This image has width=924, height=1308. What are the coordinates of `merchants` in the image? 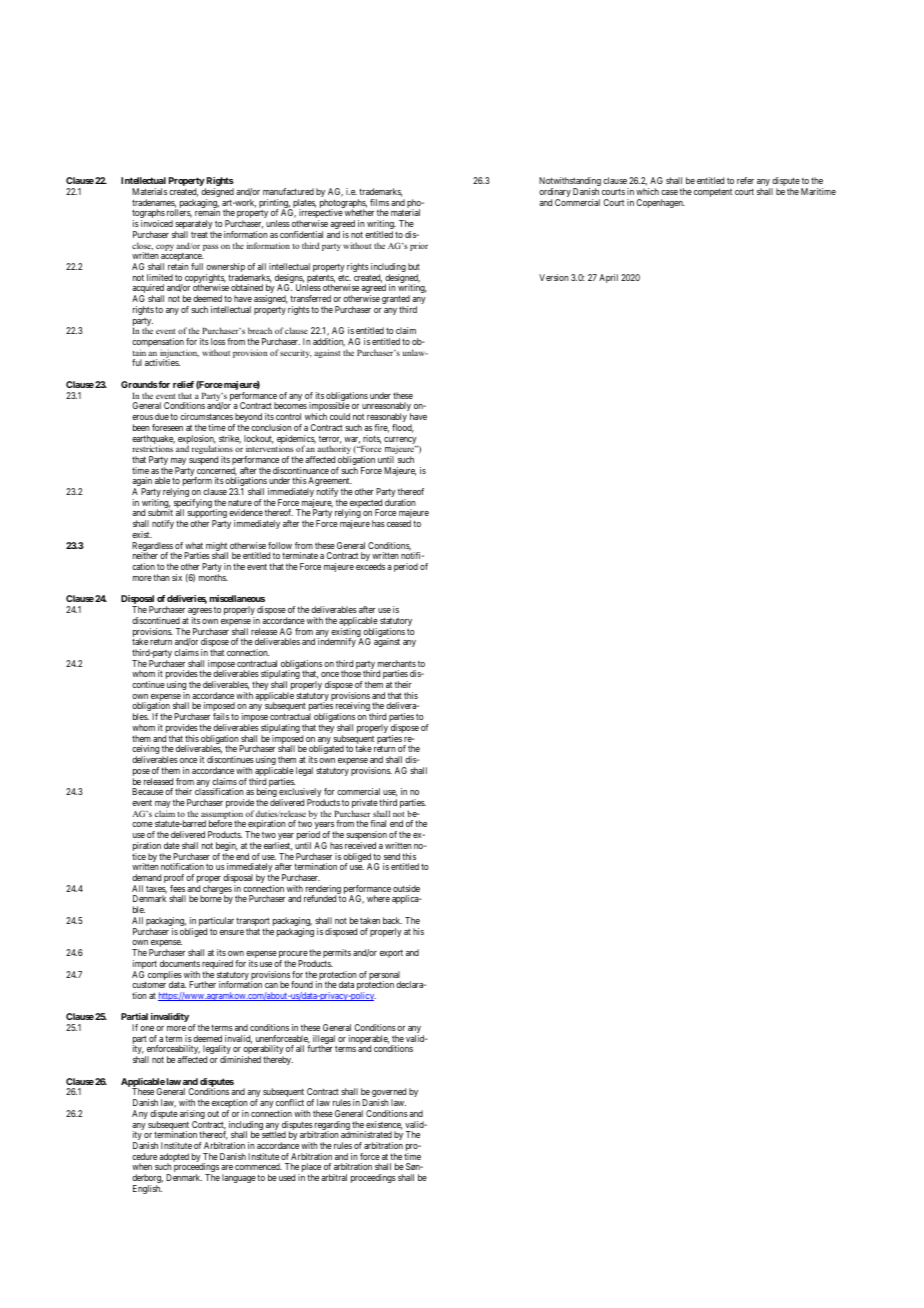 It's located at (397, 663).
